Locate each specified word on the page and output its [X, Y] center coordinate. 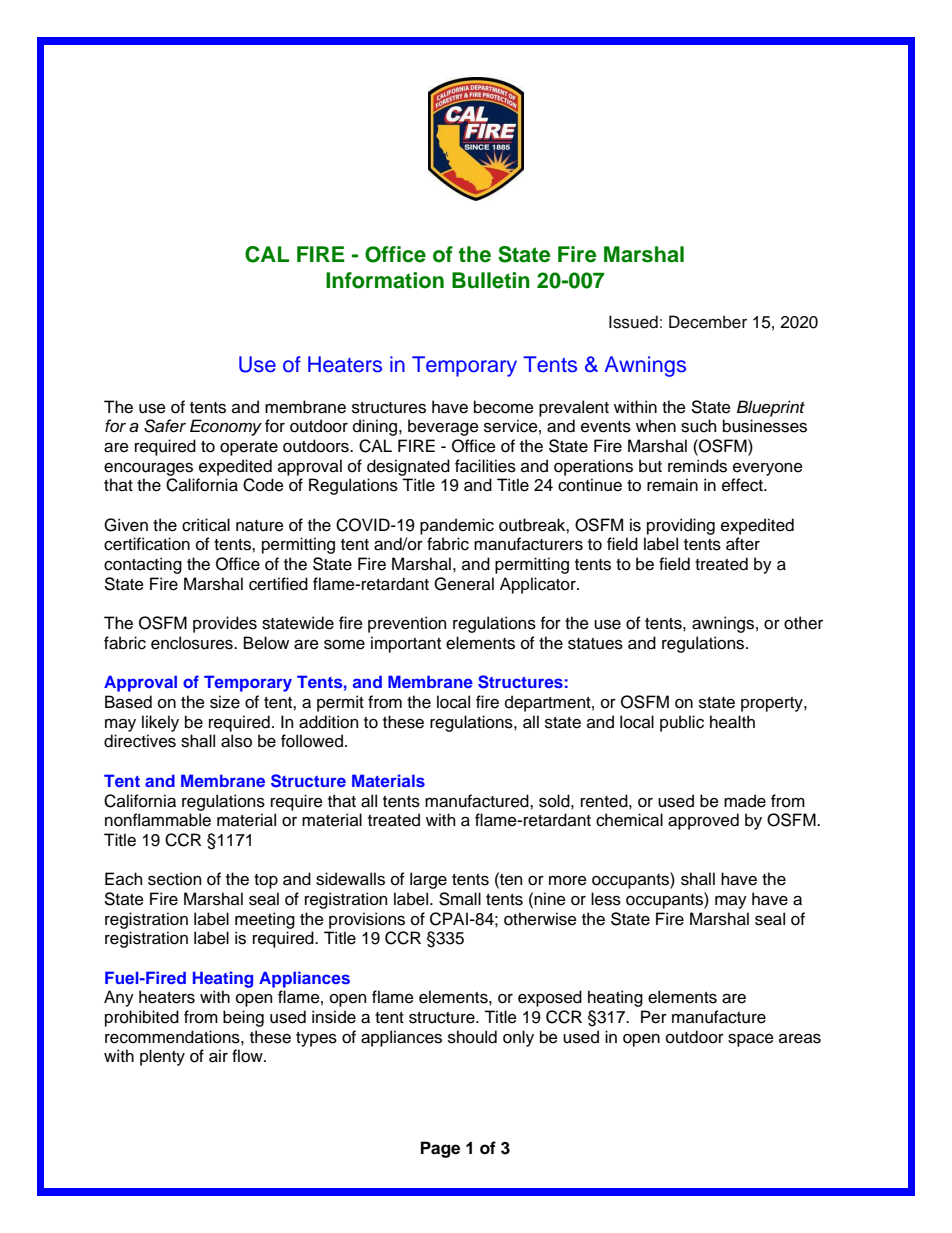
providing [681, 526]
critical [206, 525]
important [406, 644]
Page [440, 1149]
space [751, 1040]
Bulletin [491, 280]
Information [385, 280]
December [708, 322]
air [218, 1056]
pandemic [457, 526]
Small [460, 899]
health [732, 722]
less [606, 899]
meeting [265, 920]
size [225, 702]
